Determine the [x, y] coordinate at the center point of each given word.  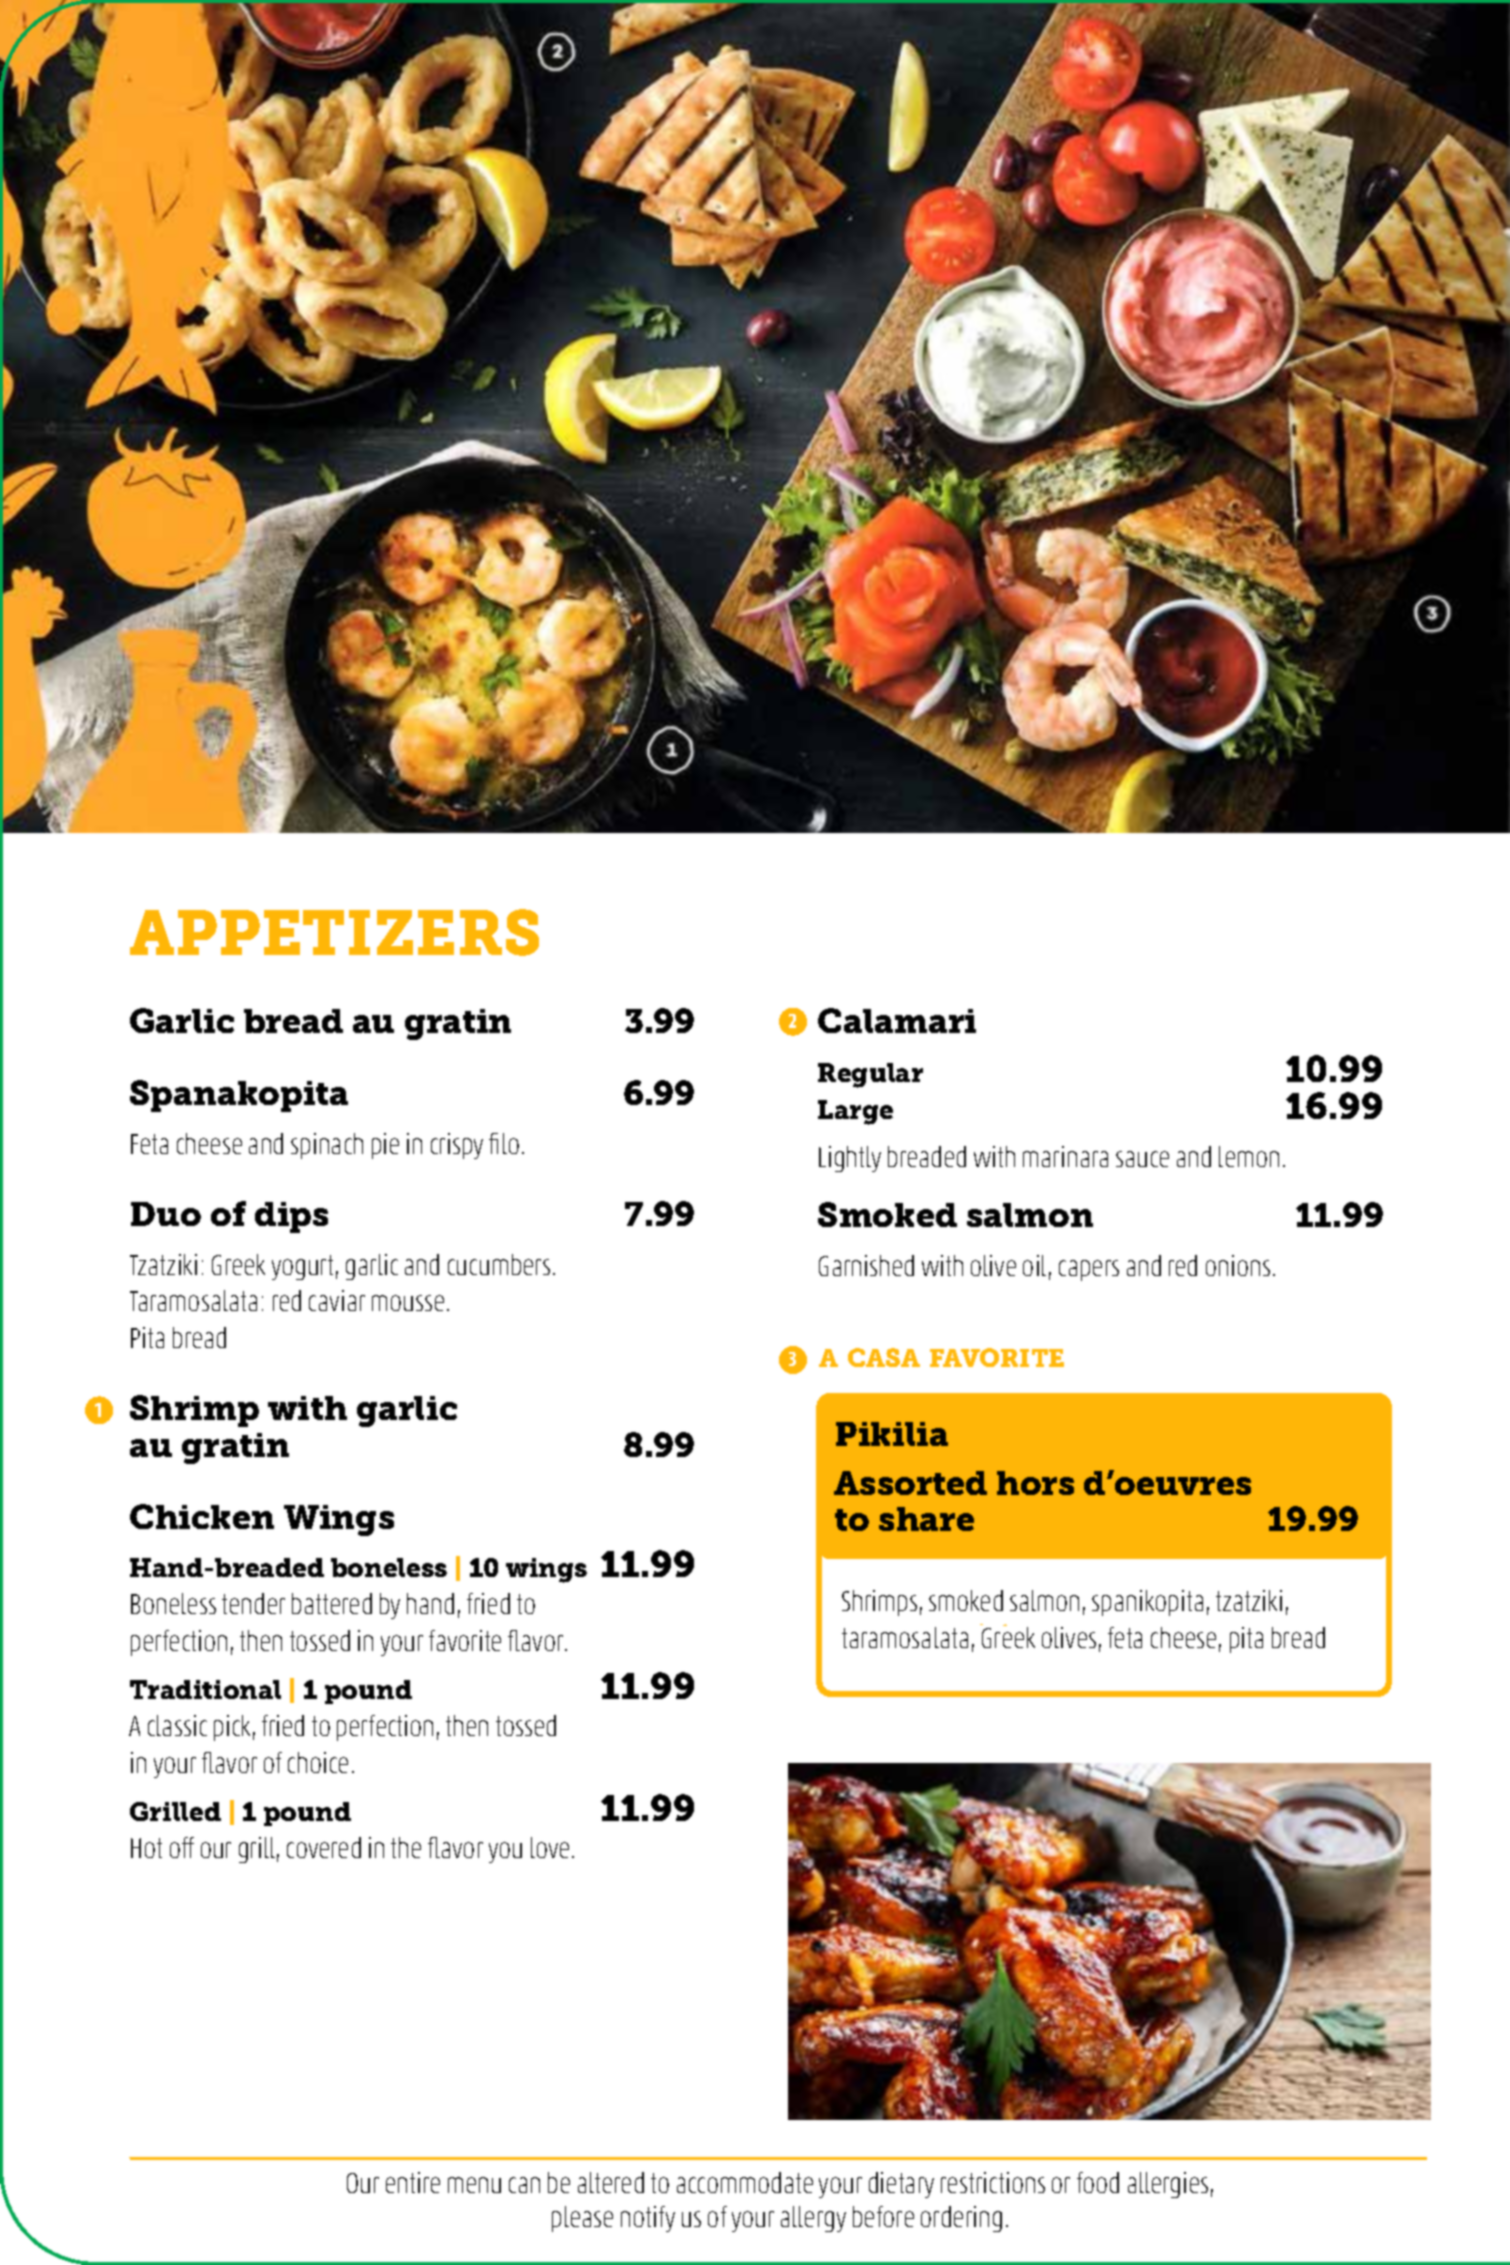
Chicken [202, 1516]
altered [611, 2182]
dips [291, 1217]
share [926, 1519]
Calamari [897, 1020]
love [550, 1847]
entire [413, 2182]
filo [504, 1143]
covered [324, 1847]
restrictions [993, 2182]
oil [1034, 1265]
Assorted [910, 1483]
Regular [870, 1075]
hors [1035, 1483]
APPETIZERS [334, 932]
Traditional [205, 1689]
